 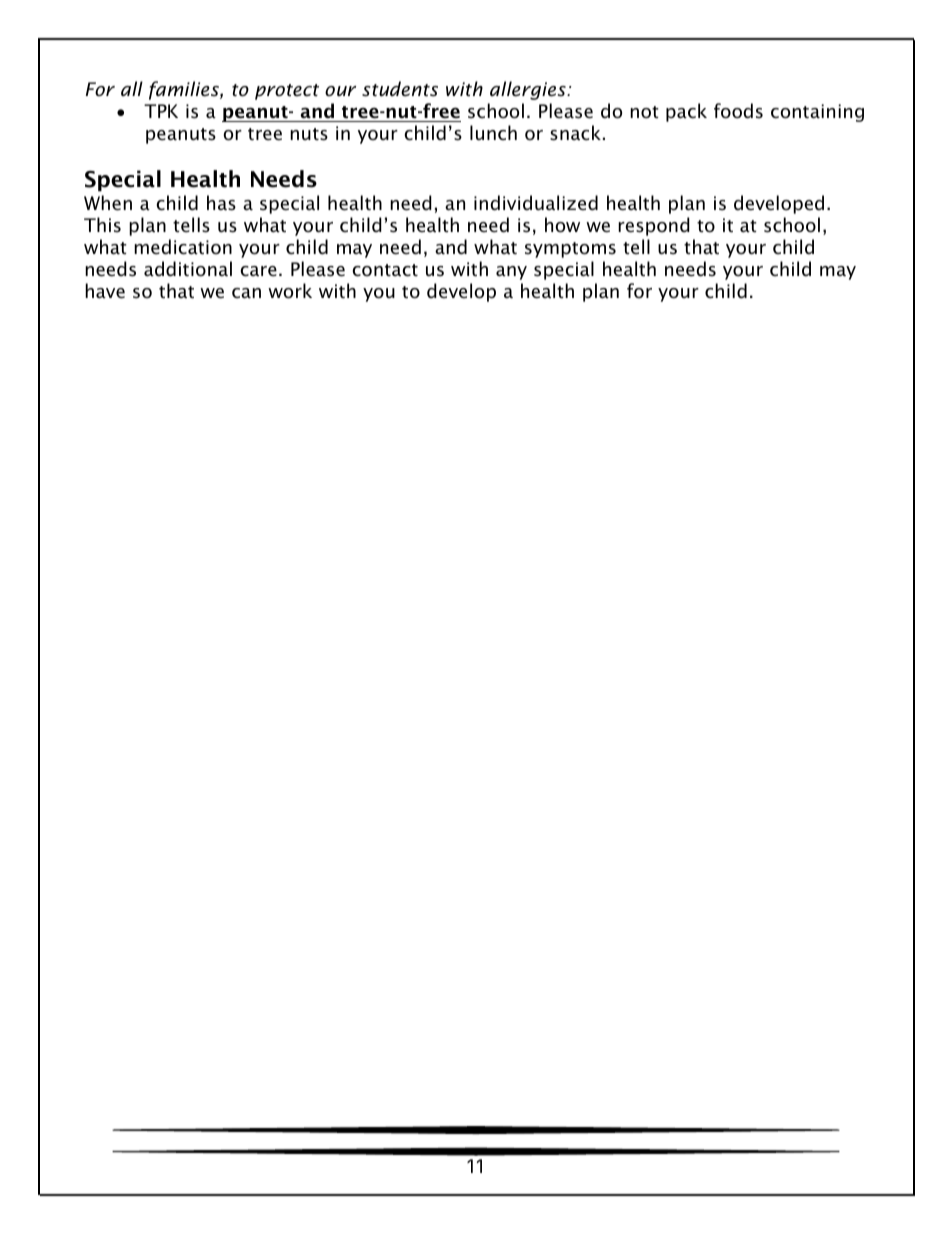 I want to click on students, so click(x=400, y=89).
